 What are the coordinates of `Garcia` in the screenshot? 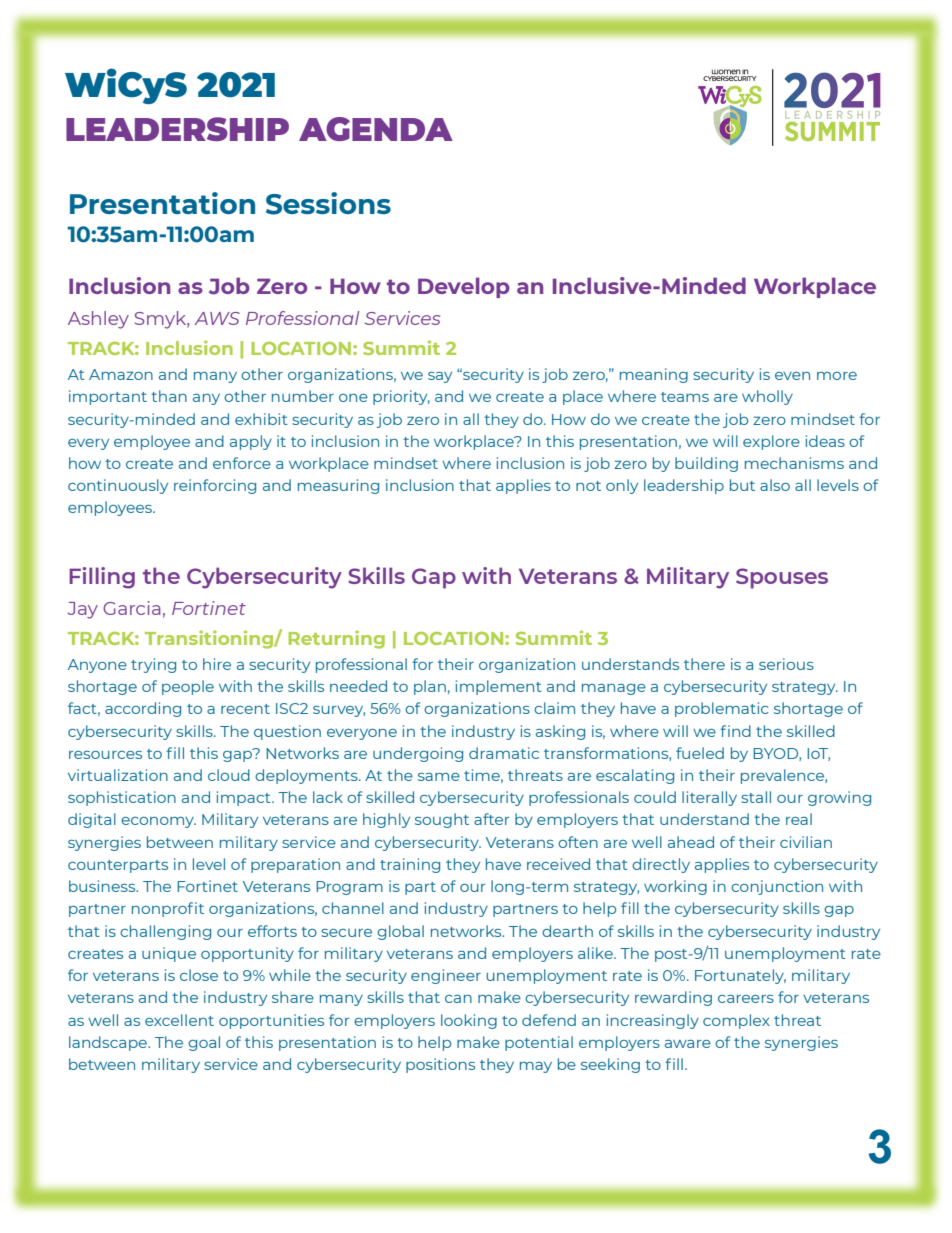 It's located at (132, 608).
